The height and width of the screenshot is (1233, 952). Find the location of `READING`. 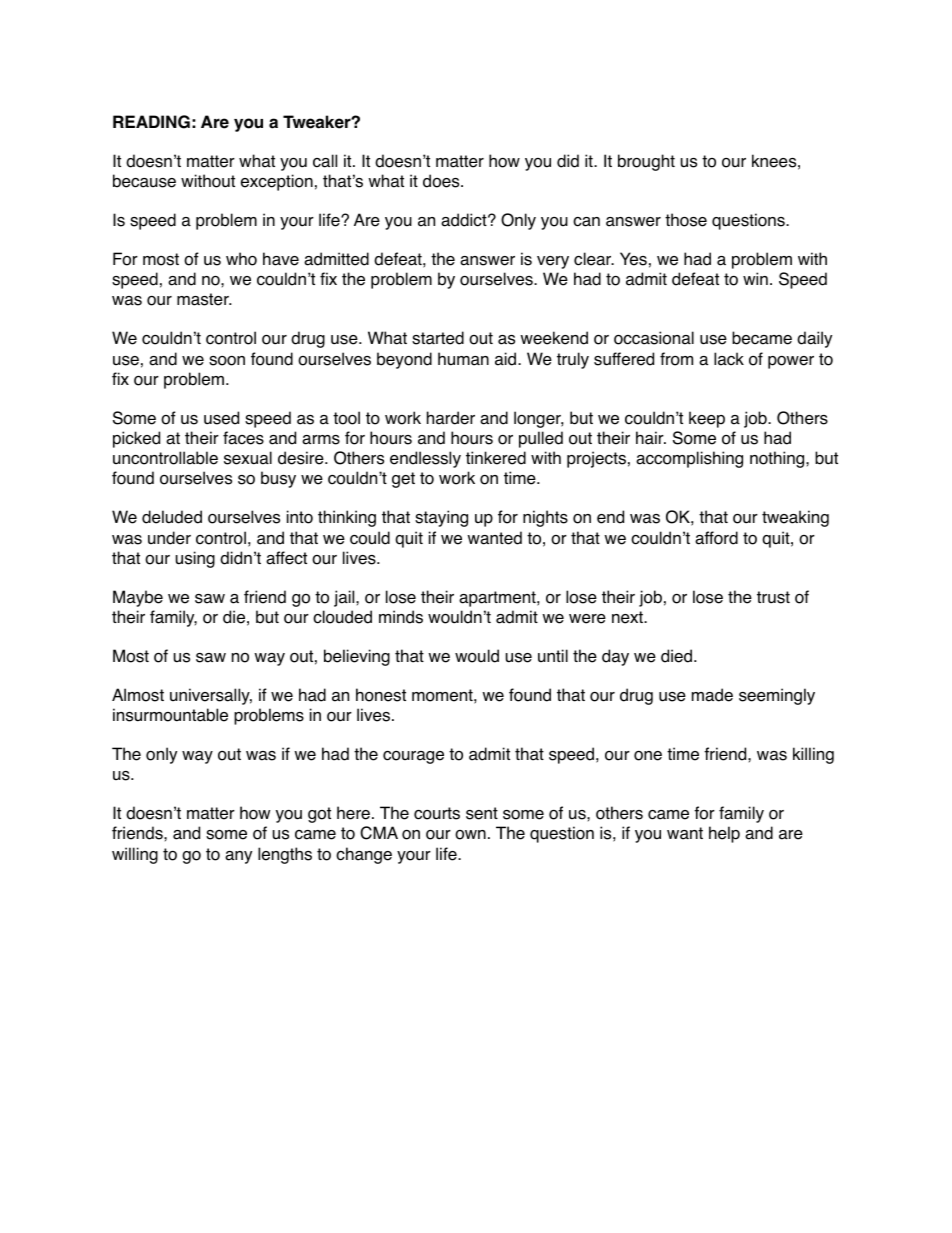

READING is located at coordinates (151, 122).
